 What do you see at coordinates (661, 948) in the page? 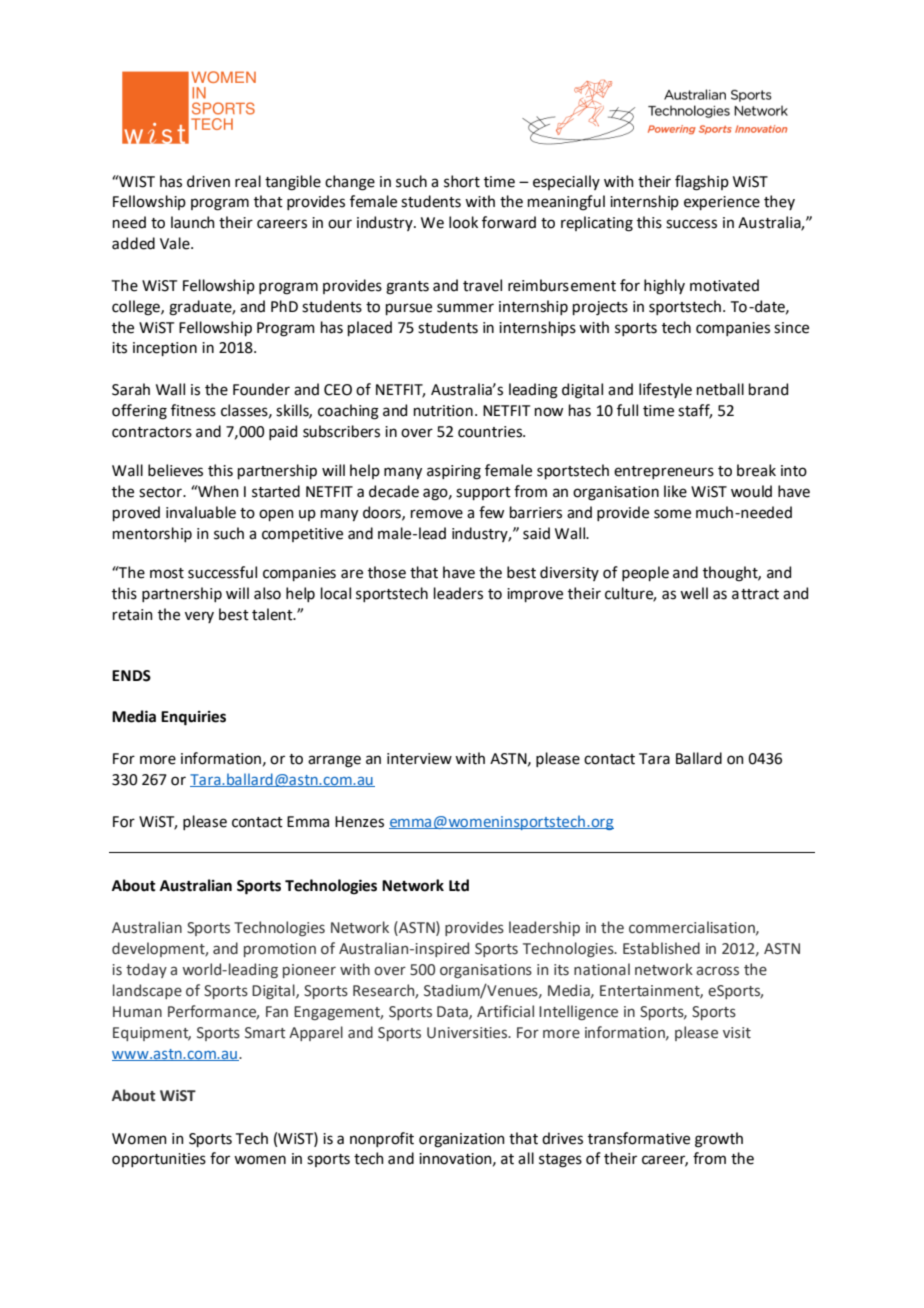
I see `Established` at bounding box center [661, 948].
